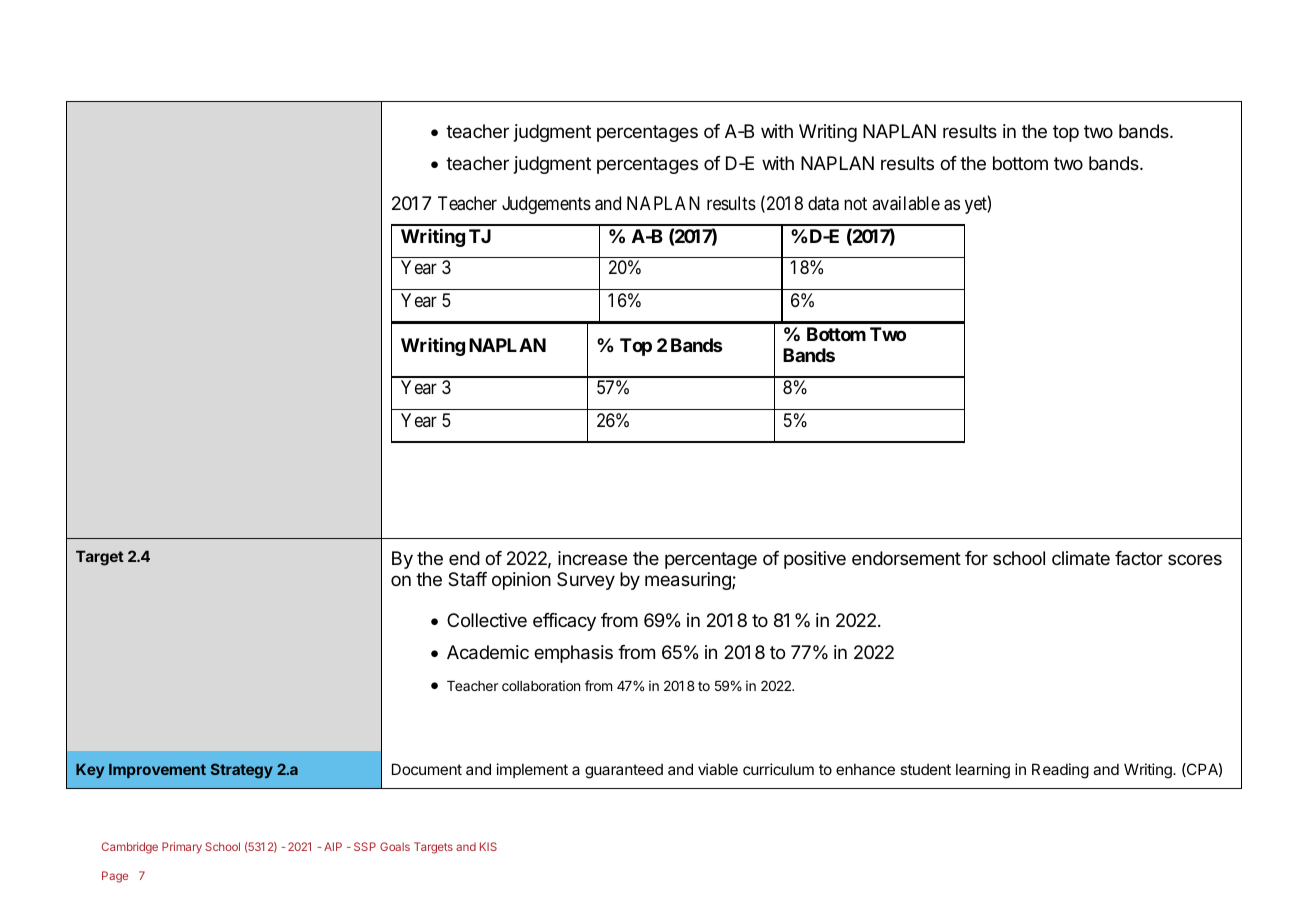 The image size is (1308, 924). I want to click on Goals, so click(395, 846).
